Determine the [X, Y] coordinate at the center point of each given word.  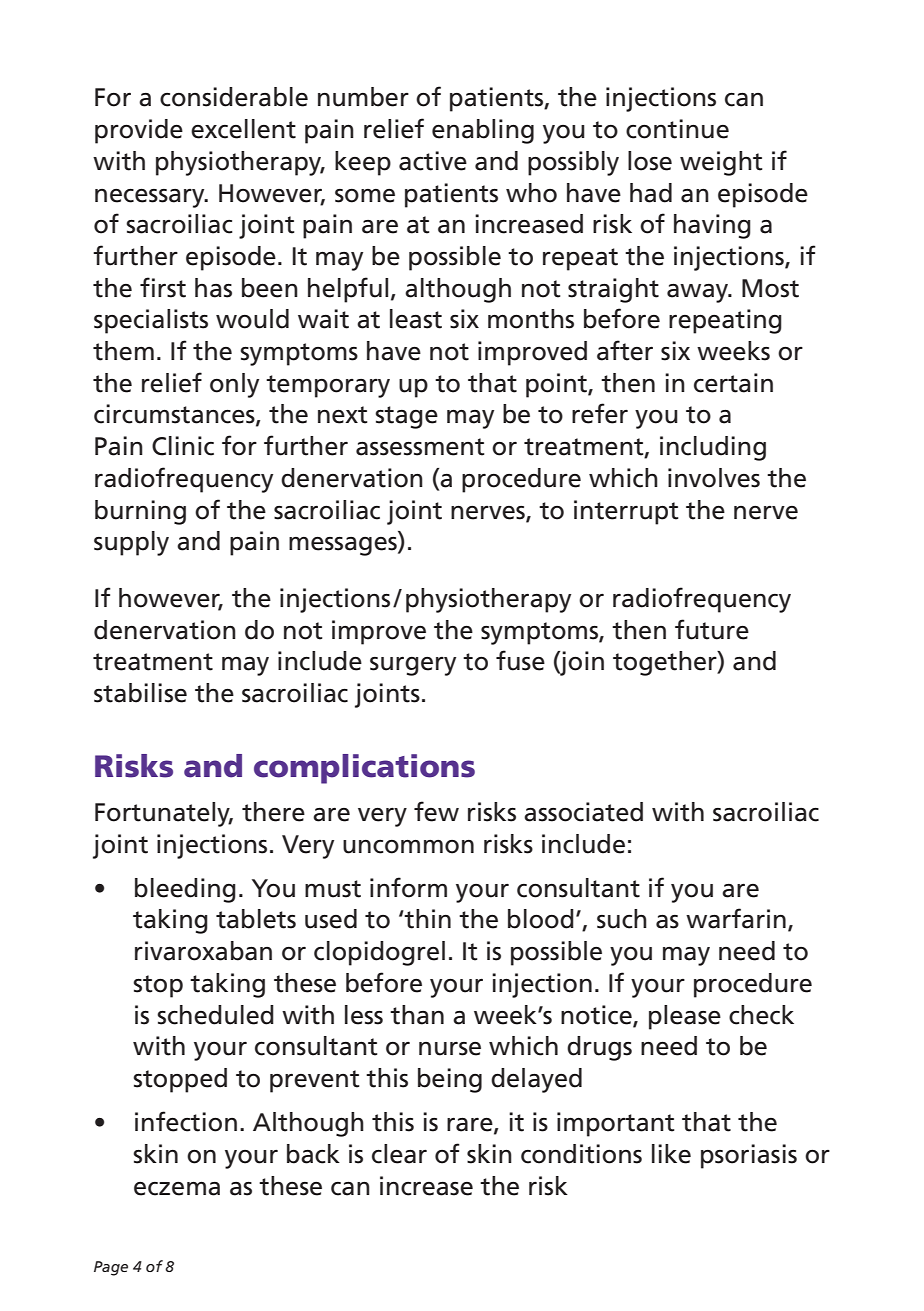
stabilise [140, 693]
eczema [177, 1189]
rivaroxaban [203, 951]
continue [677, 129]
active [433, 161]
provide [139, 131]
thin [427, 919]
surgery [413, 666]
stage [406, 417]
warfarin [736, 918]
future [712, 629]
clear [399, 1154]
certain [733, 383]
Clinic [183, 446]
